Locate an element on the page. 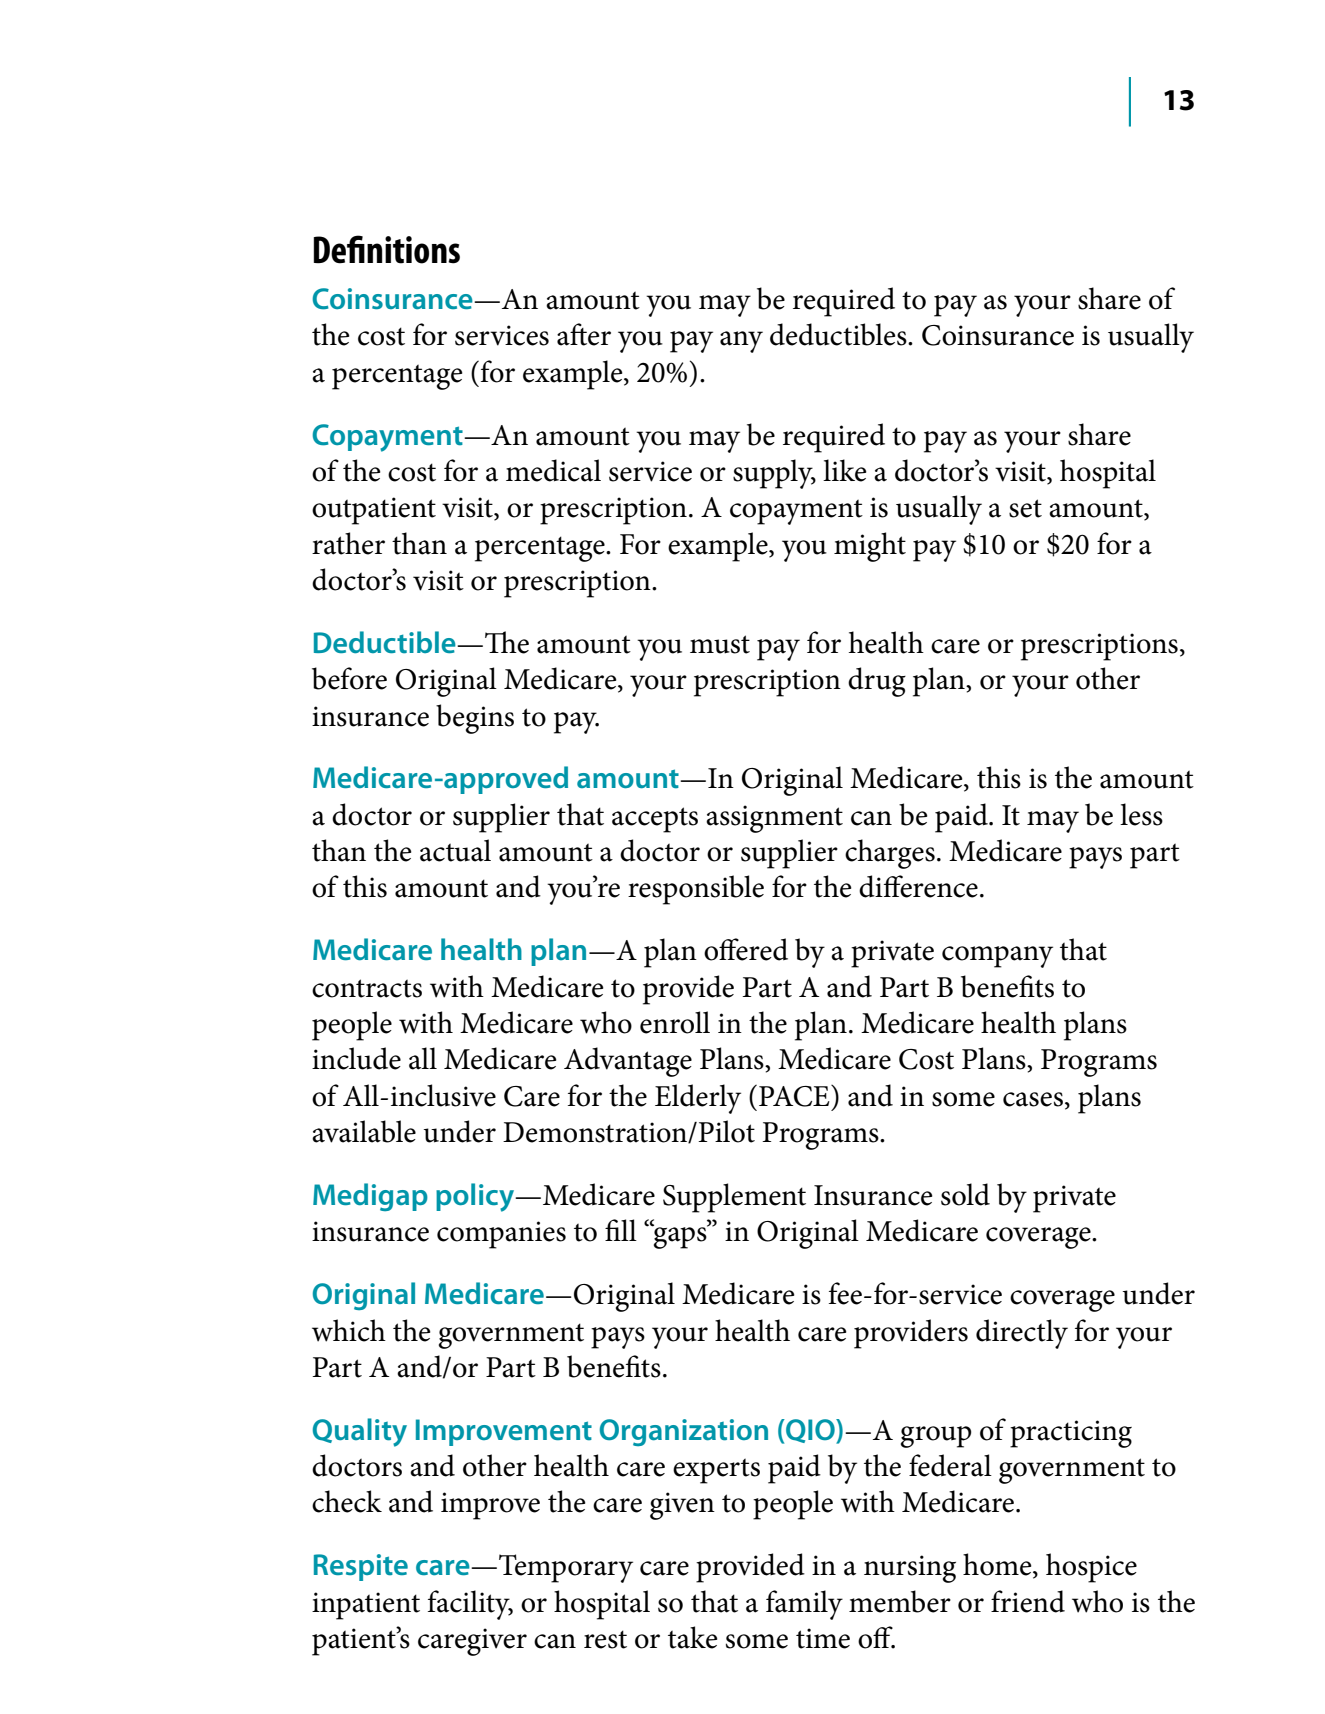 The height and width of the document is (1714, 1325). set is located at coordinates (1025, 508).
